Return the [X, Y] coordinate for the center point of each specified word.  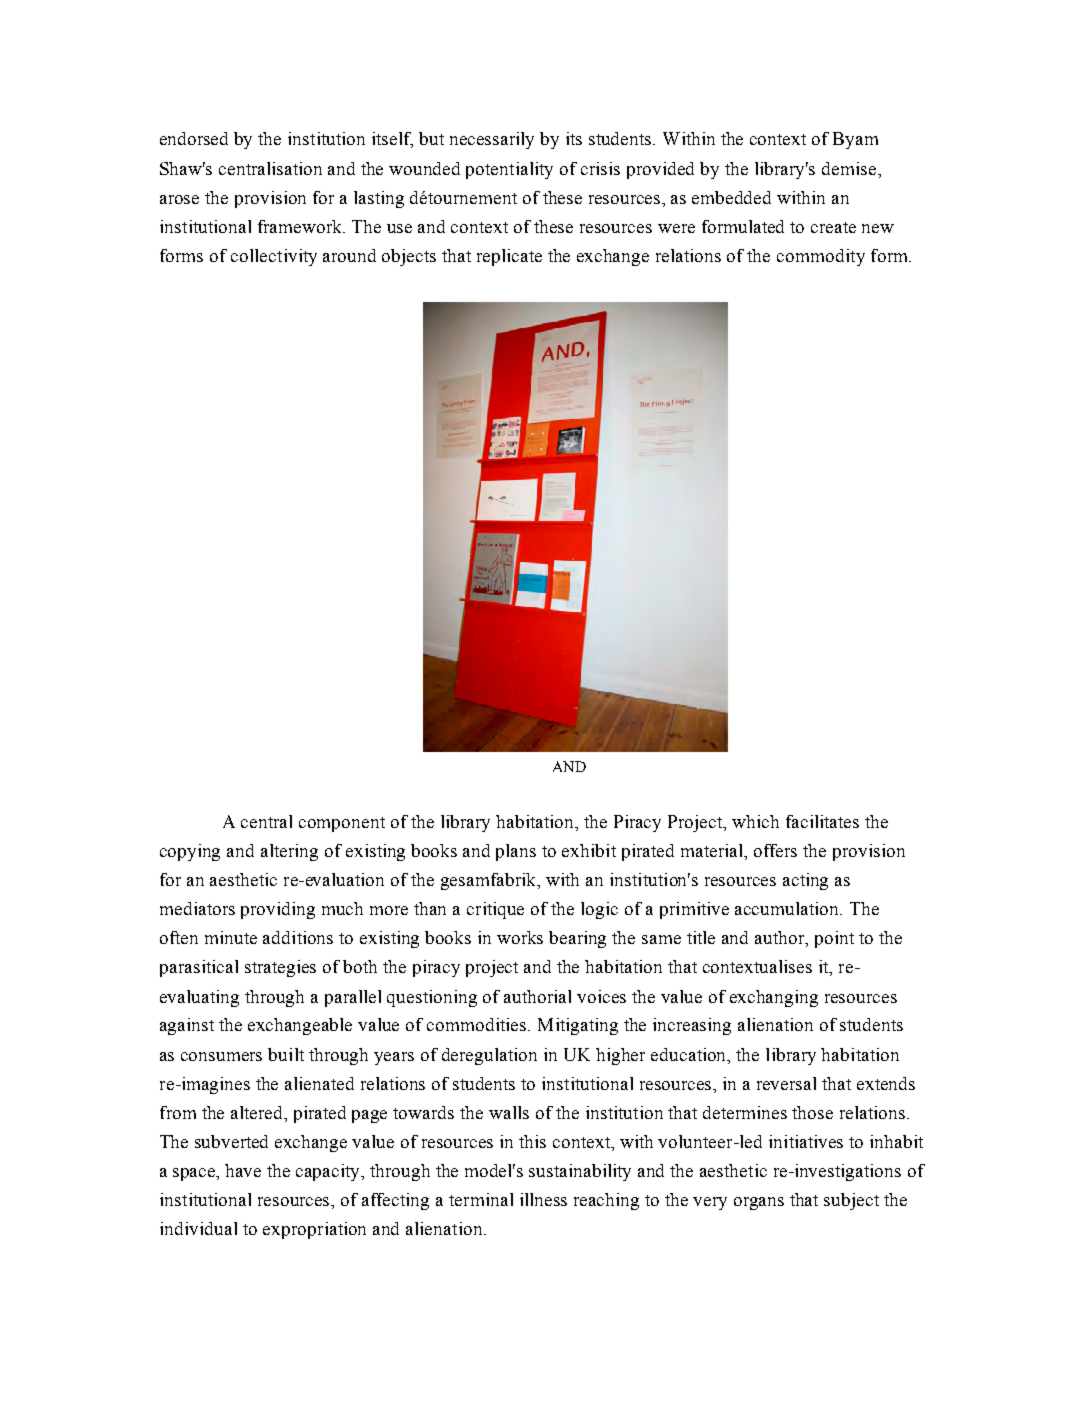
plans [516, 852]
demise [850, 168]
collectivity [274, 257]
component [342, 824]
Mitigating [578, 1026]
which [755, 821]
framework [301, 226]
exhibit [589, 850]
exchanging [774, 998]
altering [289, 852]
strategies [280, 968]
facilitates [822, 821]
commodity [821, 257]
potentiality [509, 170]
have [243, 1170]
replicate [509, 257]
